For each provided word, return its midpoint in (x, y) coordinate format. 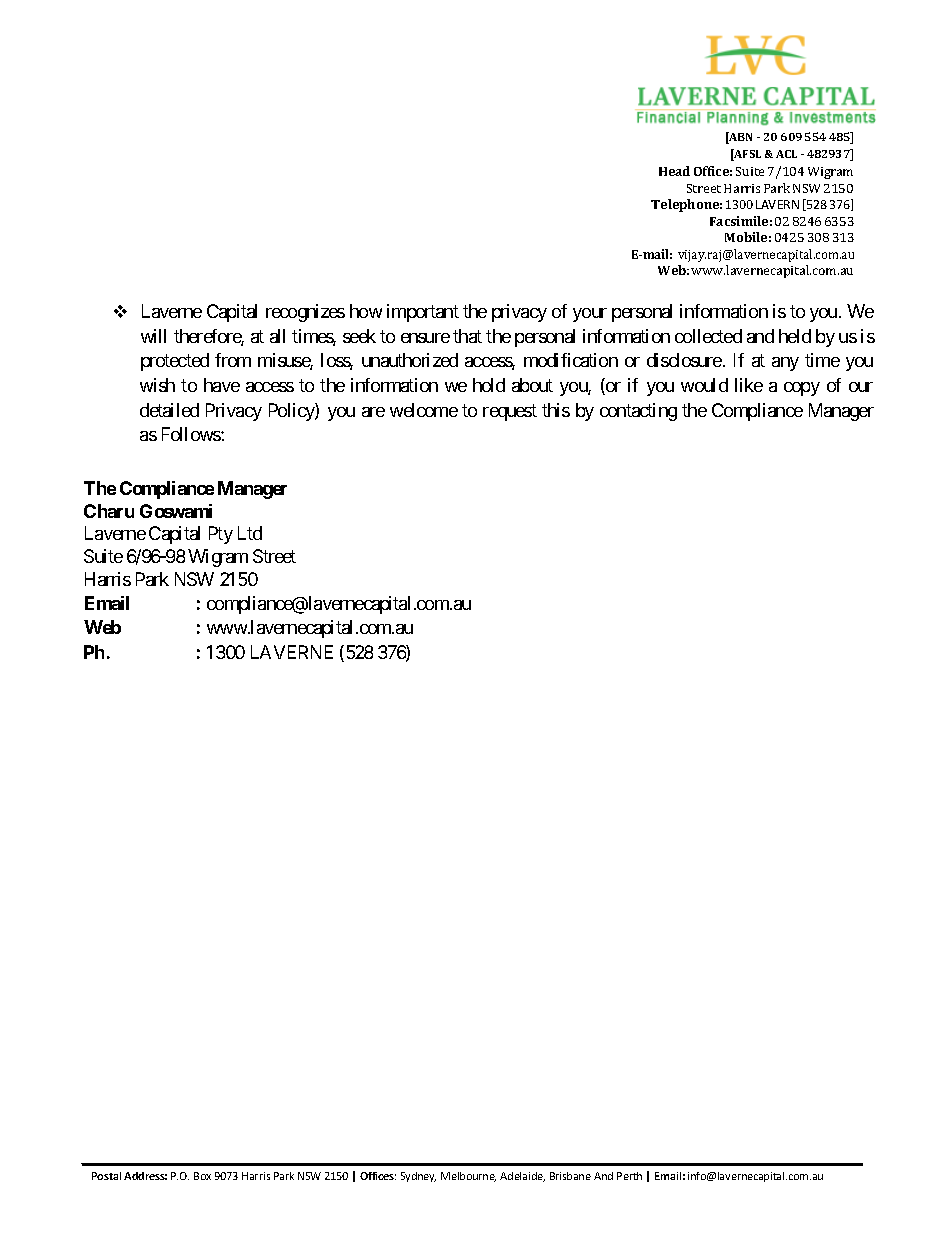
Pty (221, 535)
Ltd (250, 533)
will (153, 336)
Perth (629, 1176)
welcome (424, 410)
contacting (638, 412)
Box (202, 1176)
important (423, 313)
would (704, 385)
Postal (106, 1176)
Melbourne (468, 1177)
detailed (169, 410)
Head (674, 171)
